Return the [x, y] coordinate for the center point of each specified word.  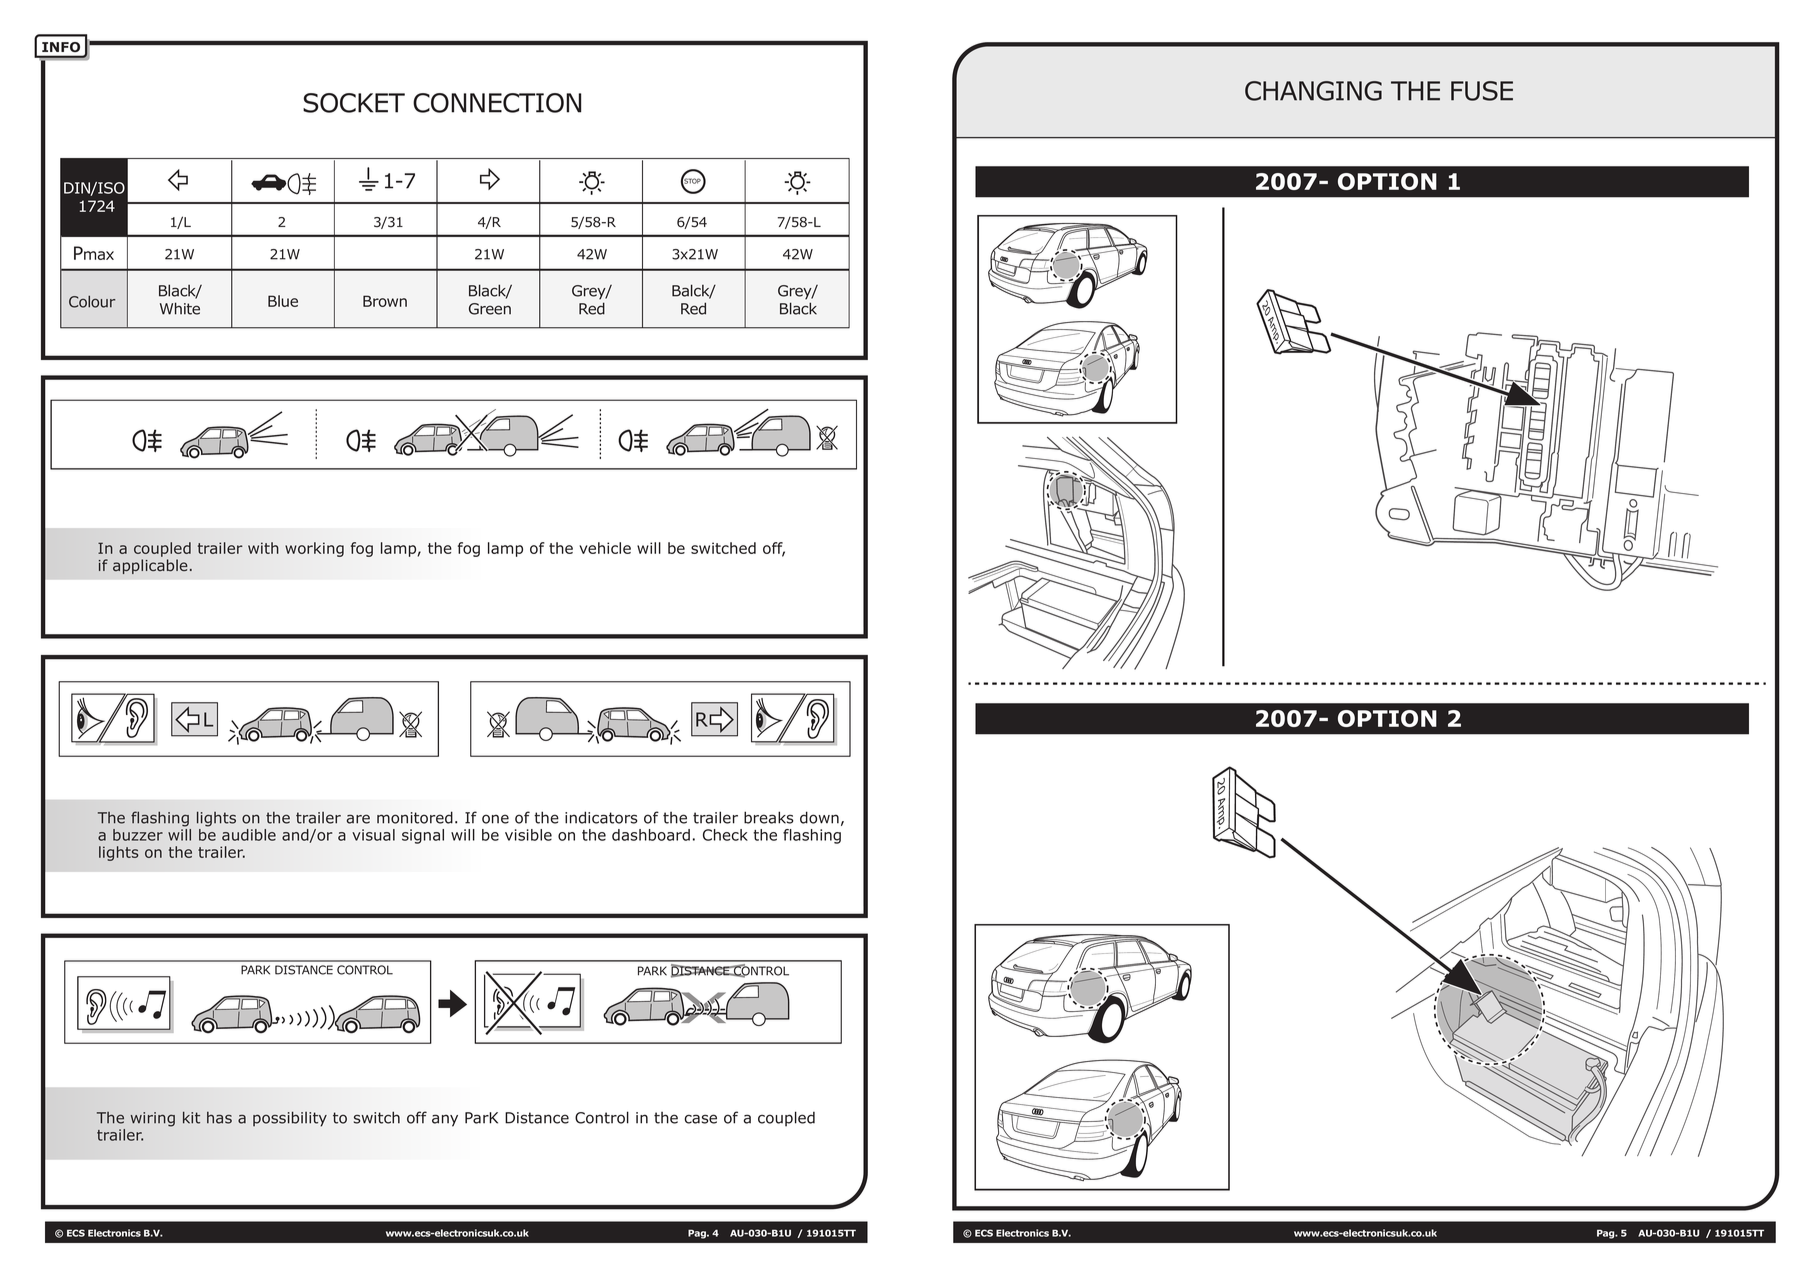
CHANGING [1313, 91]
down [819, 817]
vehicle [605, 548]
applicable [150, 566]
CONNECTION [497, 103]
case [700, 1119]
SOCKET [354, 103]
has [219, 1118]
